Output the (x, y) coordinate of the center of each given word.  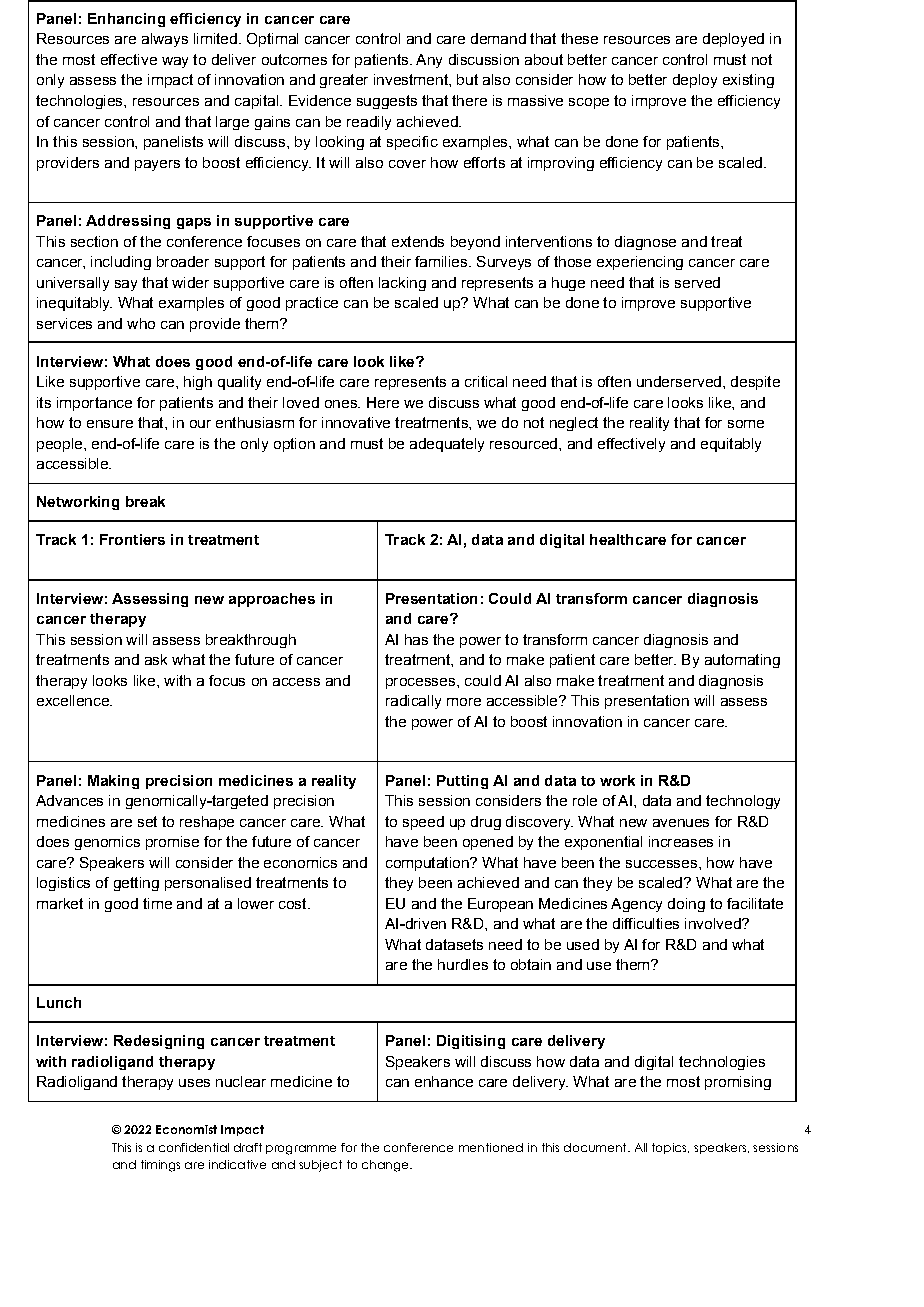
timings (160, 1166)
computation (428, 864)
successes (661, 864)
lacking (402, 284)
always (165, 40)
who (141, 323)
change (386, 1166)
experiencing (640, 263)
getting (136, 884)
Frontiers (132, 539)
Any (429, 61)
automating (742, 661)
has (416, 639)
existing (748, 81)
